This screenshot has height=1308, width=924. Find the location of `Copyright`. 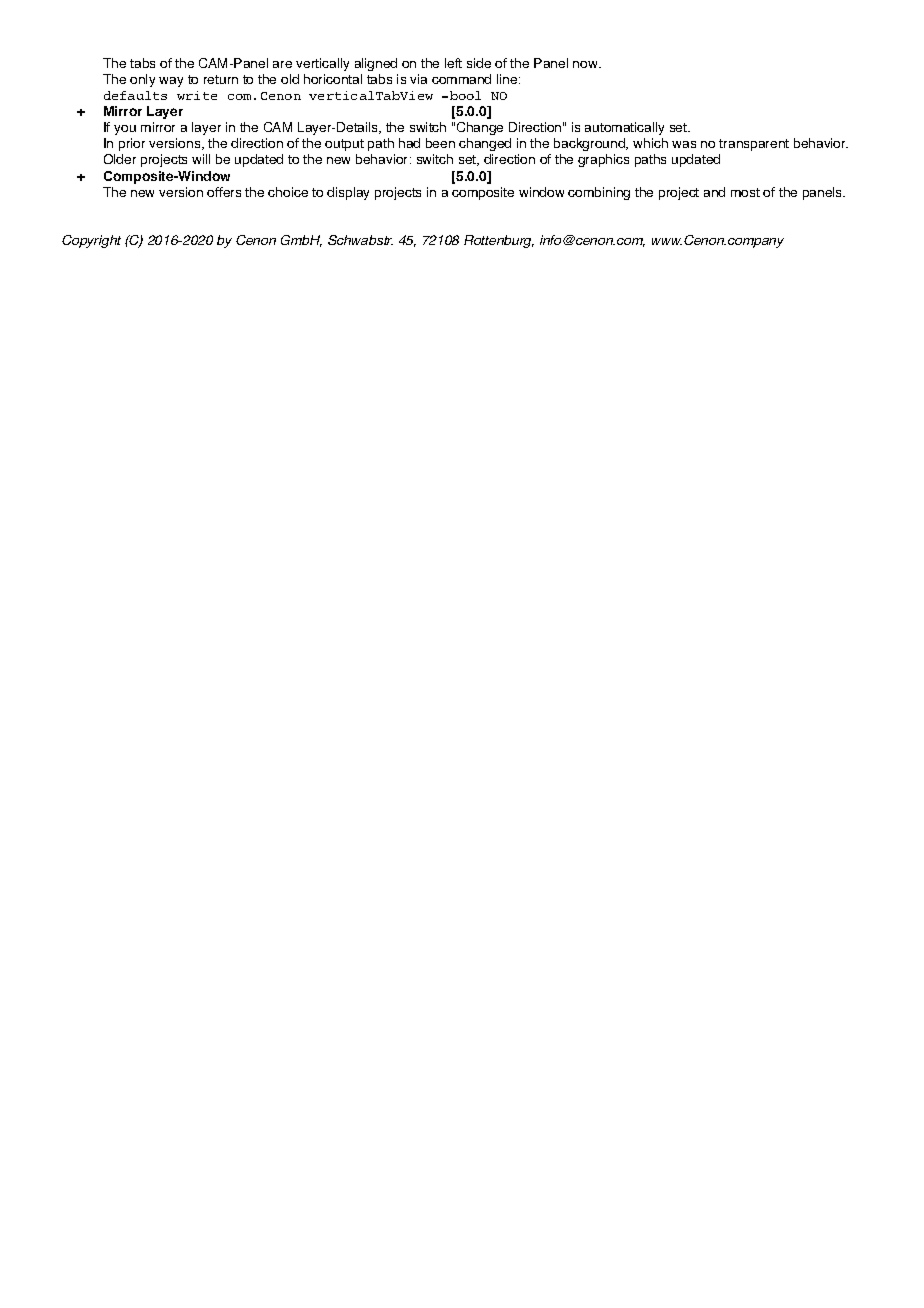

Copyright is located at coordinates (91, 241).
